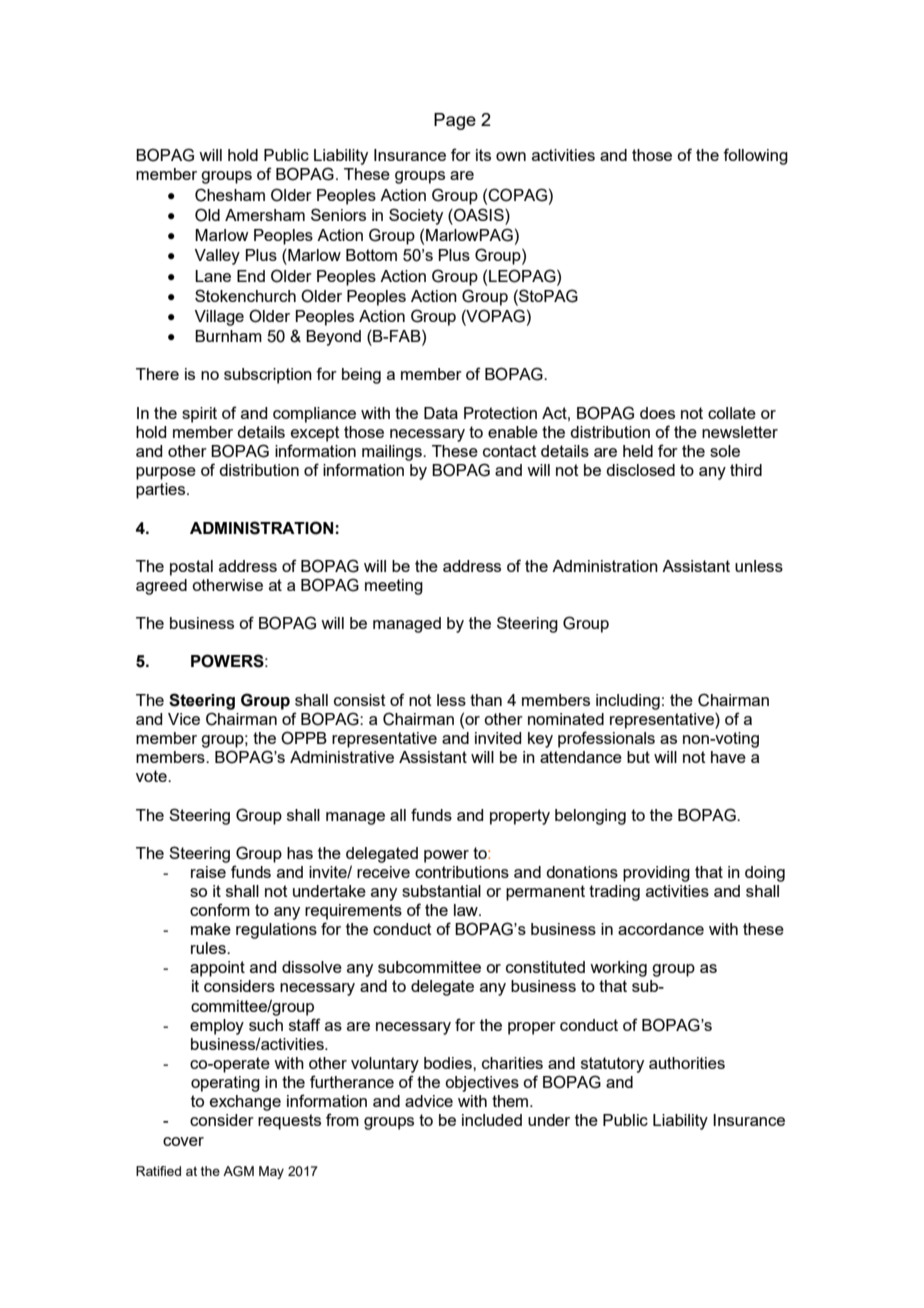  I want to click on contributions, so click(462, 872).
